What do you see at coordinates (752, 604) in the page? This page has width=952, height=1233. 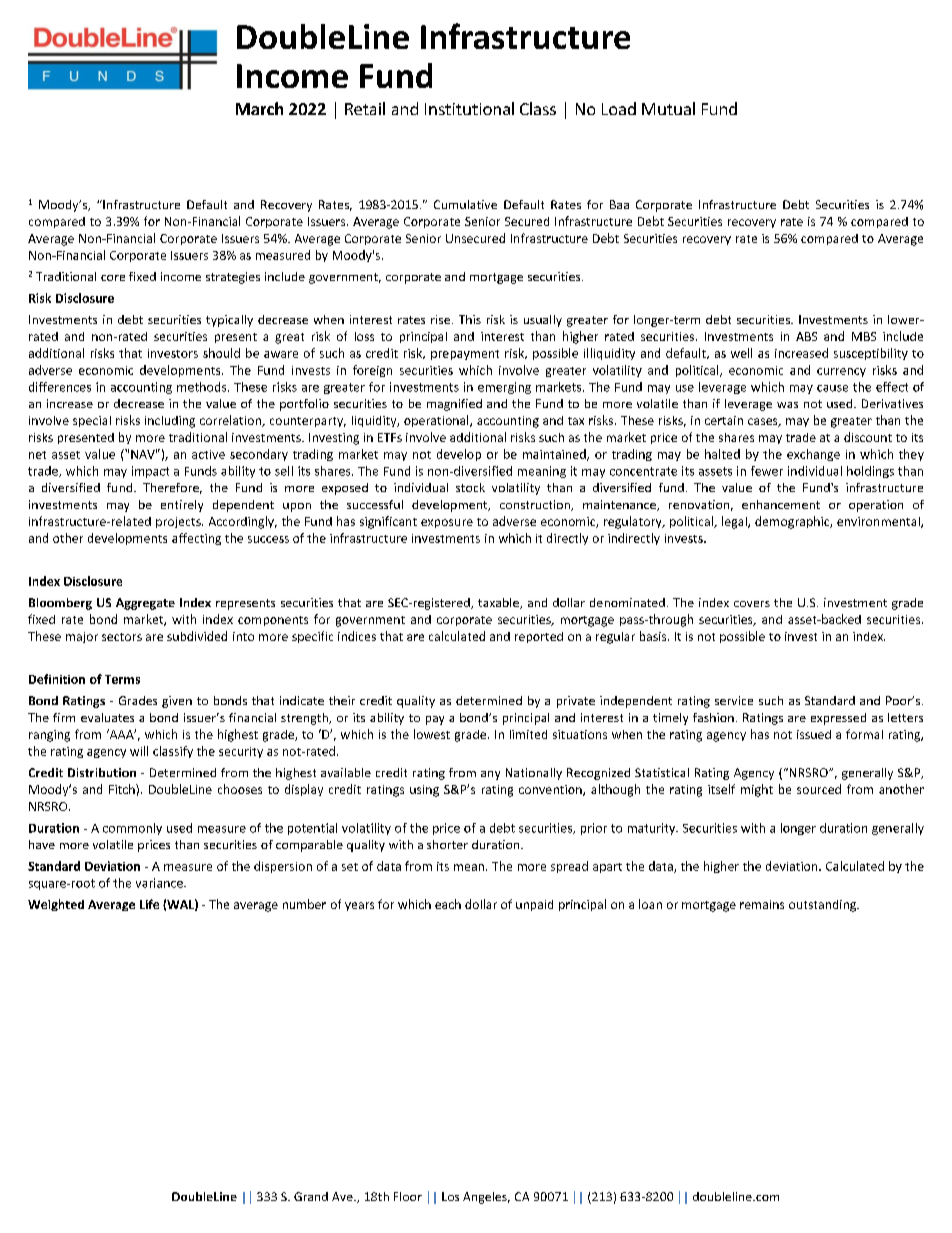 I see `covers` at bounding box center [752, 604].
